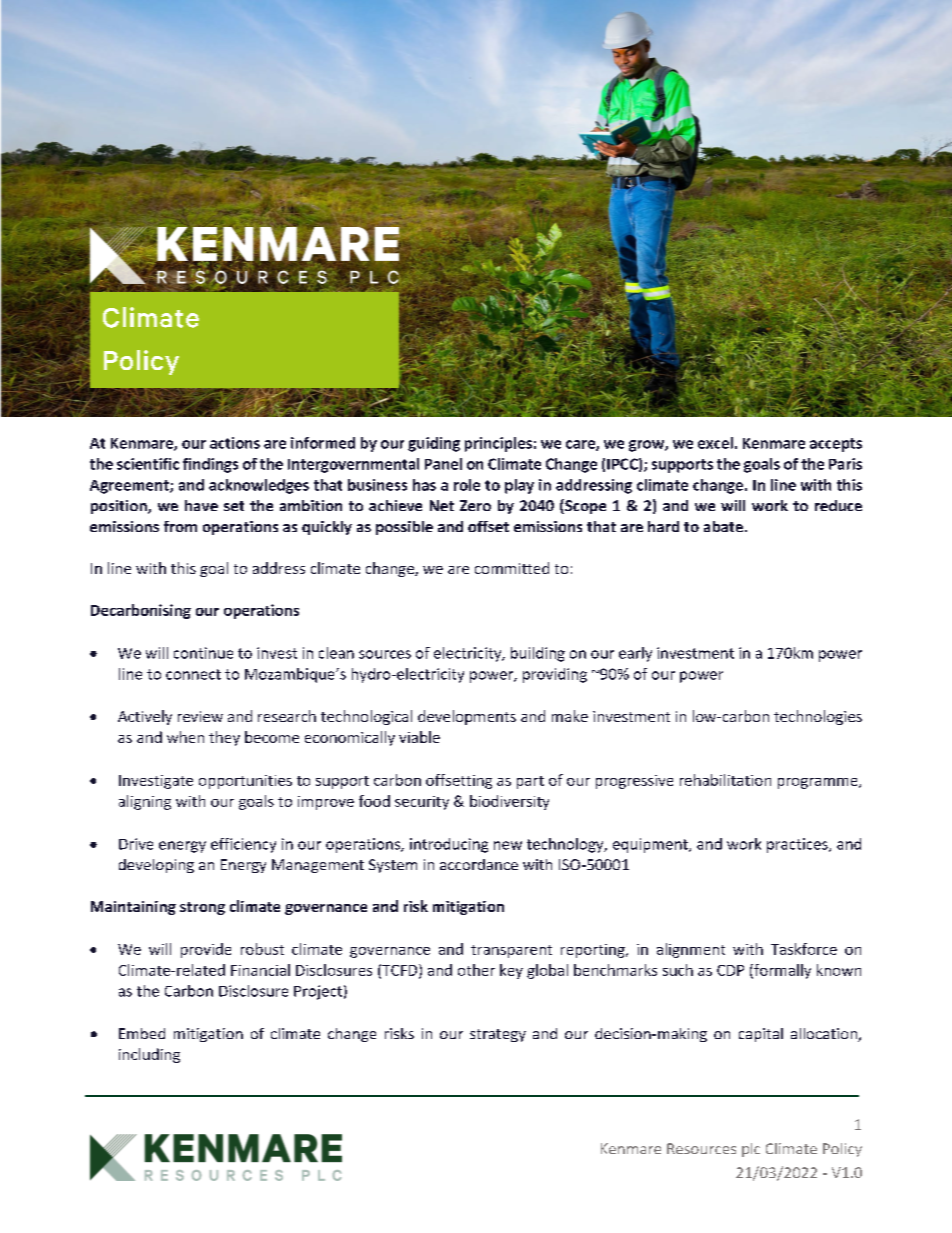 This document has height=1233, width=952. I want to click on excel, so click(715, 443).
